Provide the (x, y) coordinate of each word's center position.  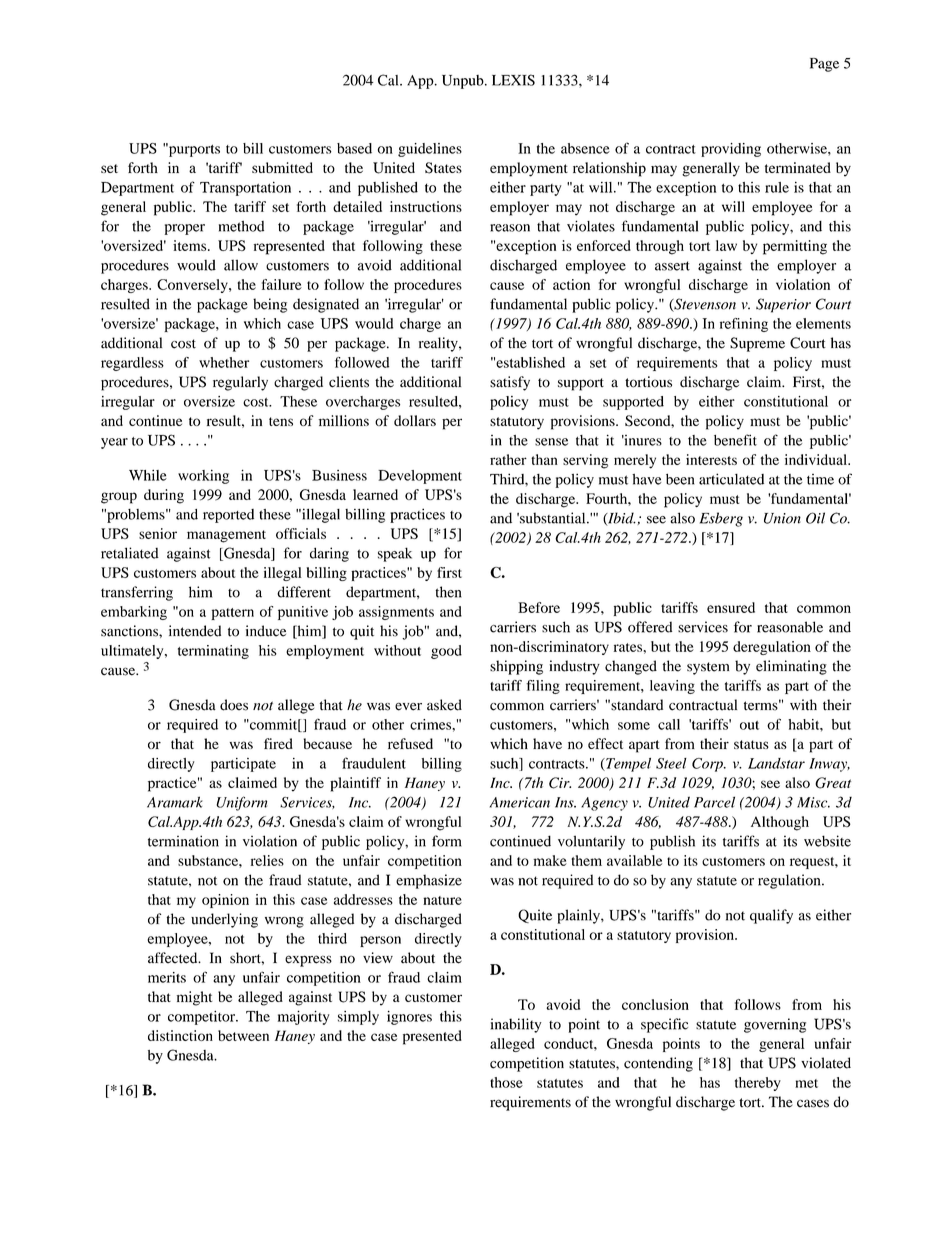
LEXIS (513, 80)
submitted (282, 167)
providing (731, 150)
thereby (758, 1084)
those (506, 1082)
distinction (180, 1035)
